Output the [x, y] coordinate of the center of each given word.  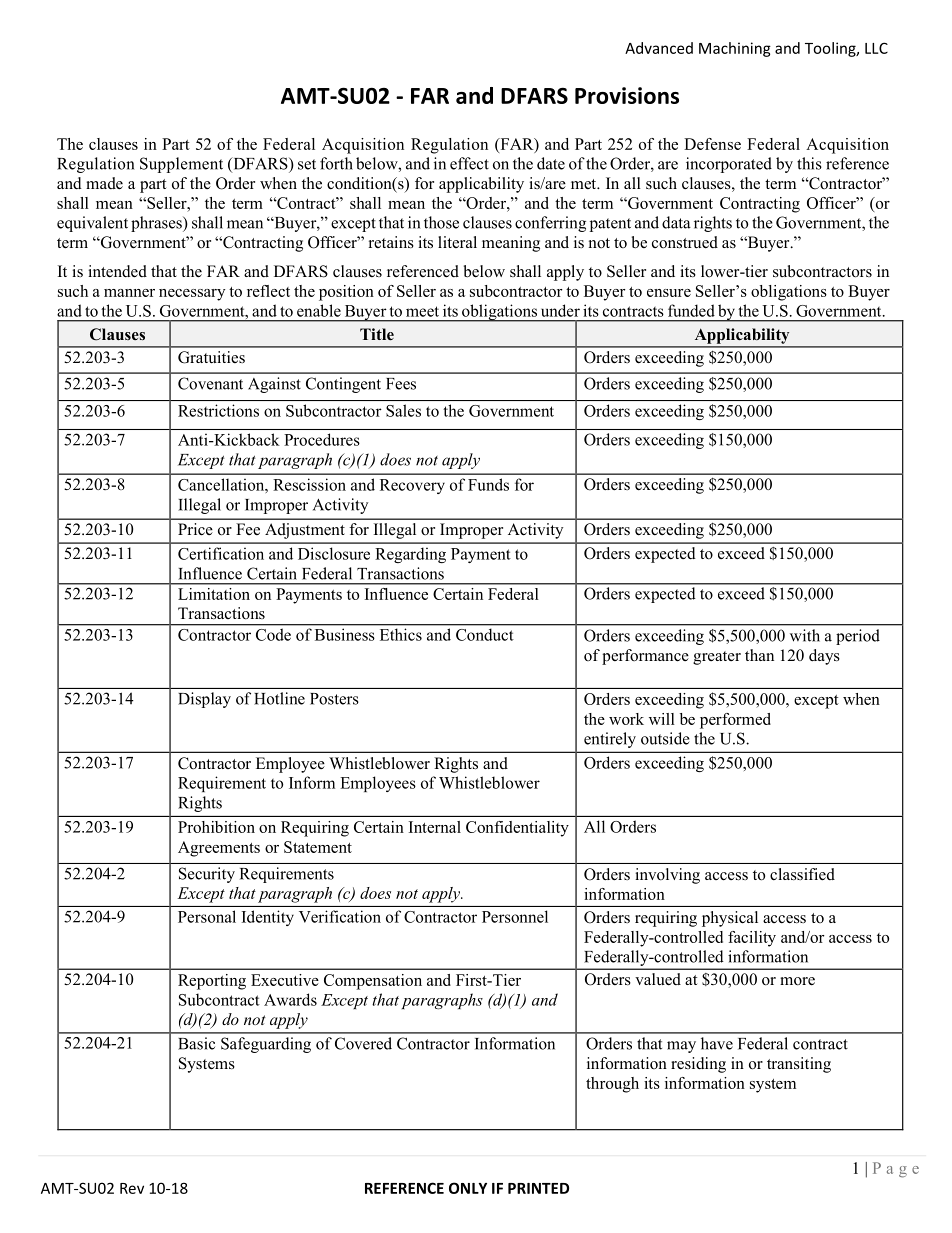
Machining [735, 49]
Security [207, 875]
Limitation [214, 594]
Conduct [484, 635]
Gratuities [211, 357]
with [805, 635]
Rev [132, 1188]
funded [691, 310]
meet [422, 311]
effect [469, 163]
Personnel [515, 916]
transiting [799, 1065]
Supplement [181, 165]
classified [802, 874]
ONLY [468, 1188]
